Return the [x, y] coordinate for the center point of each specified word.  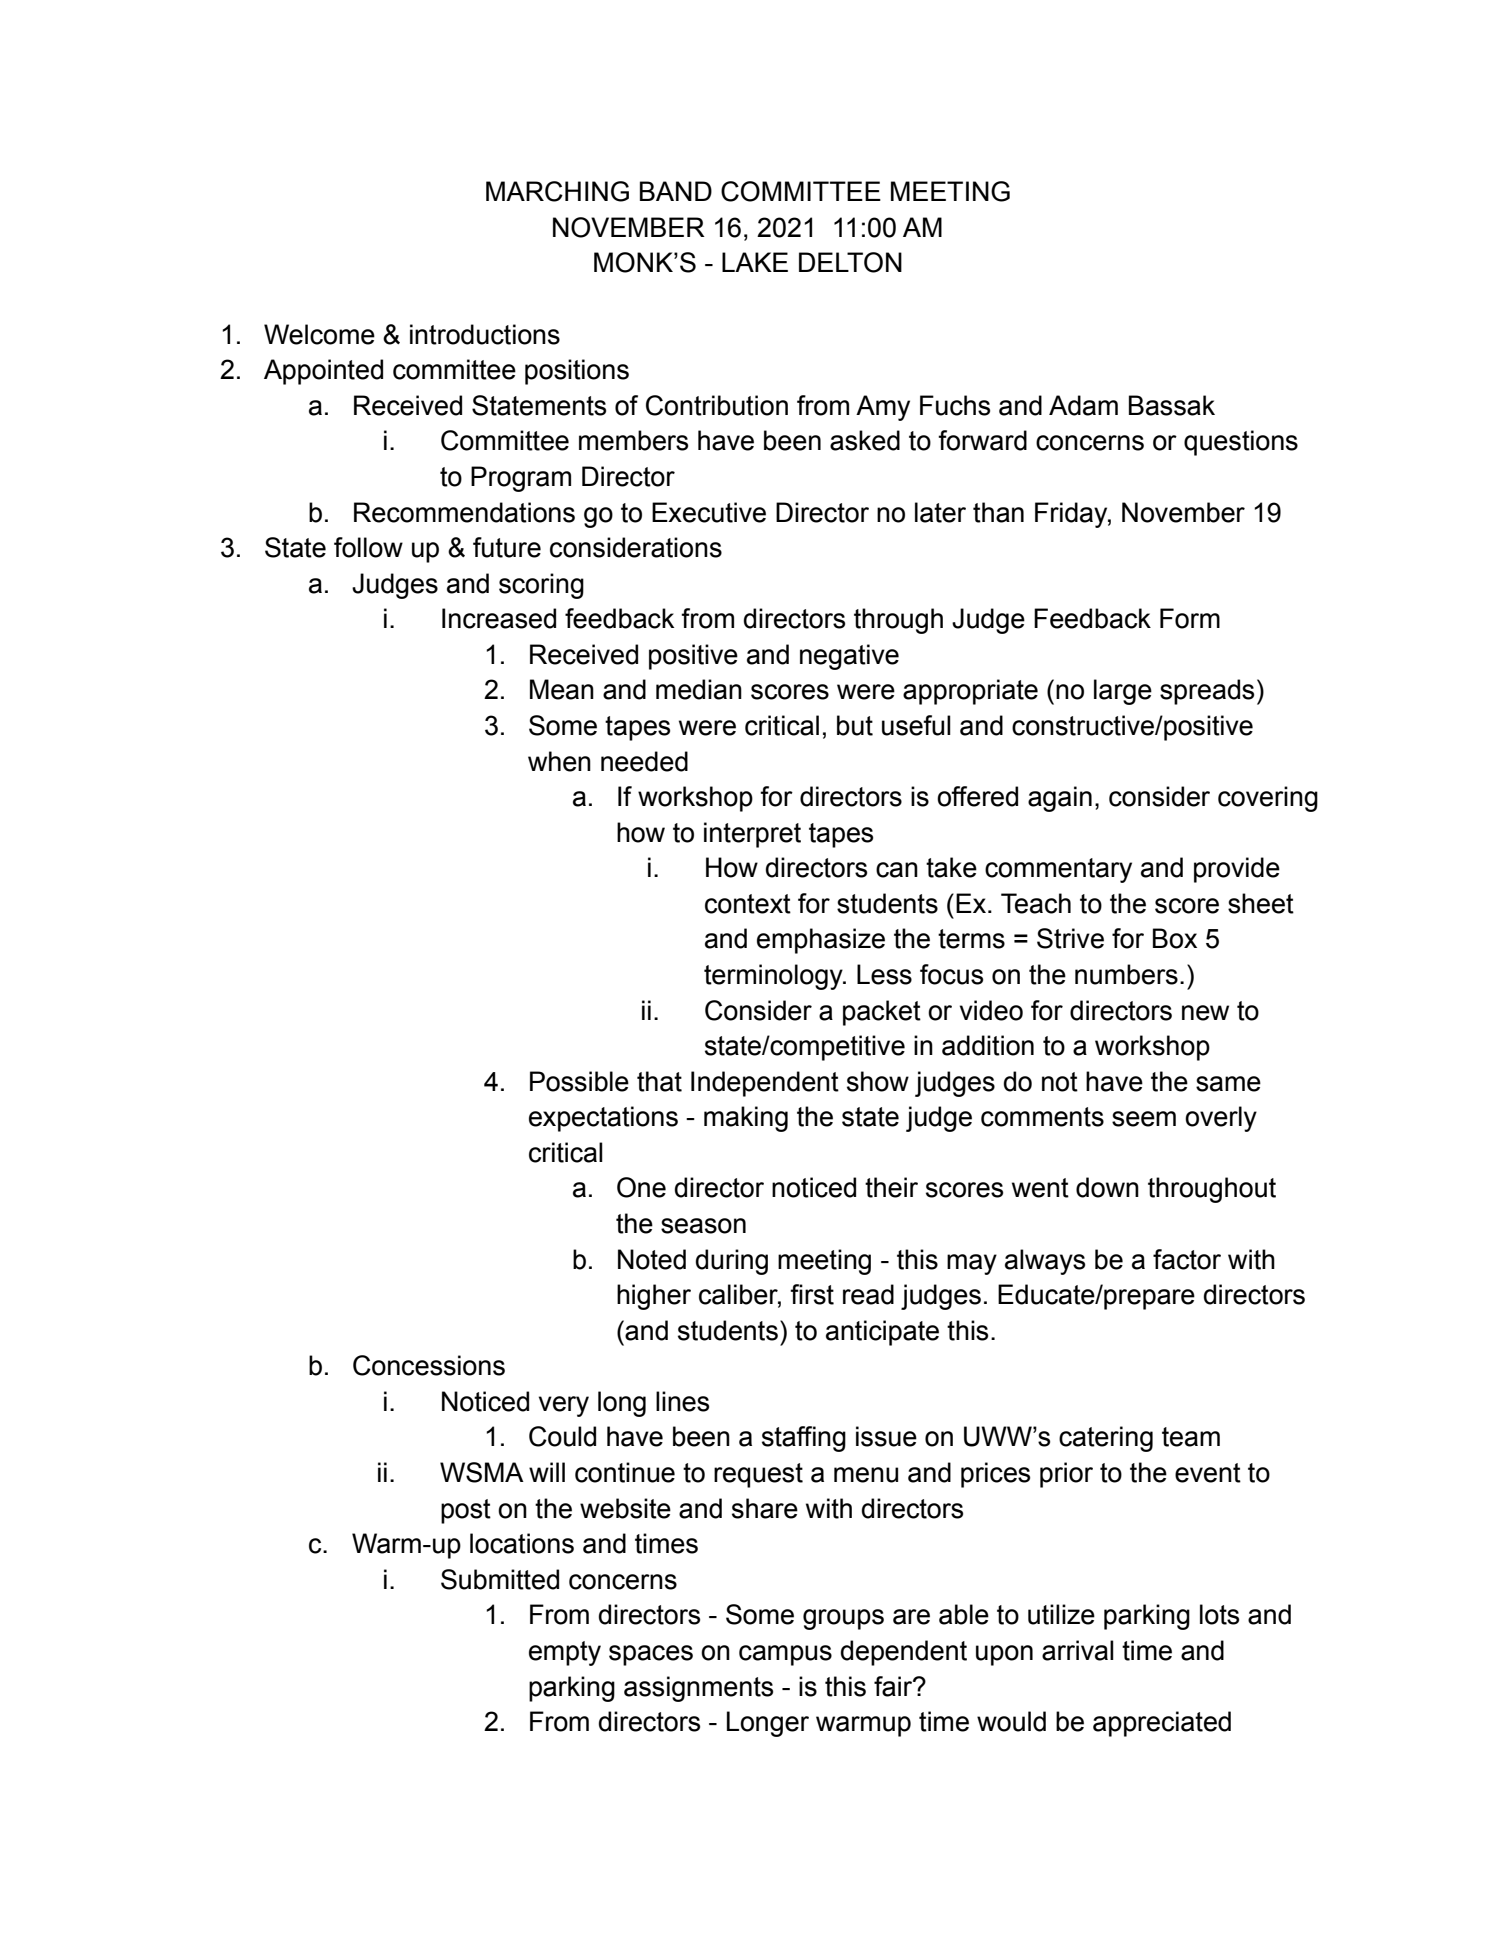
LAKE [755, 262]
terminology [774, 977]
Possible [579, 1081]
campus [785, 1655]
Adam [1083, 405]
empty [565, 1653]
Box [1175, 938]
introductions [485, 334]
